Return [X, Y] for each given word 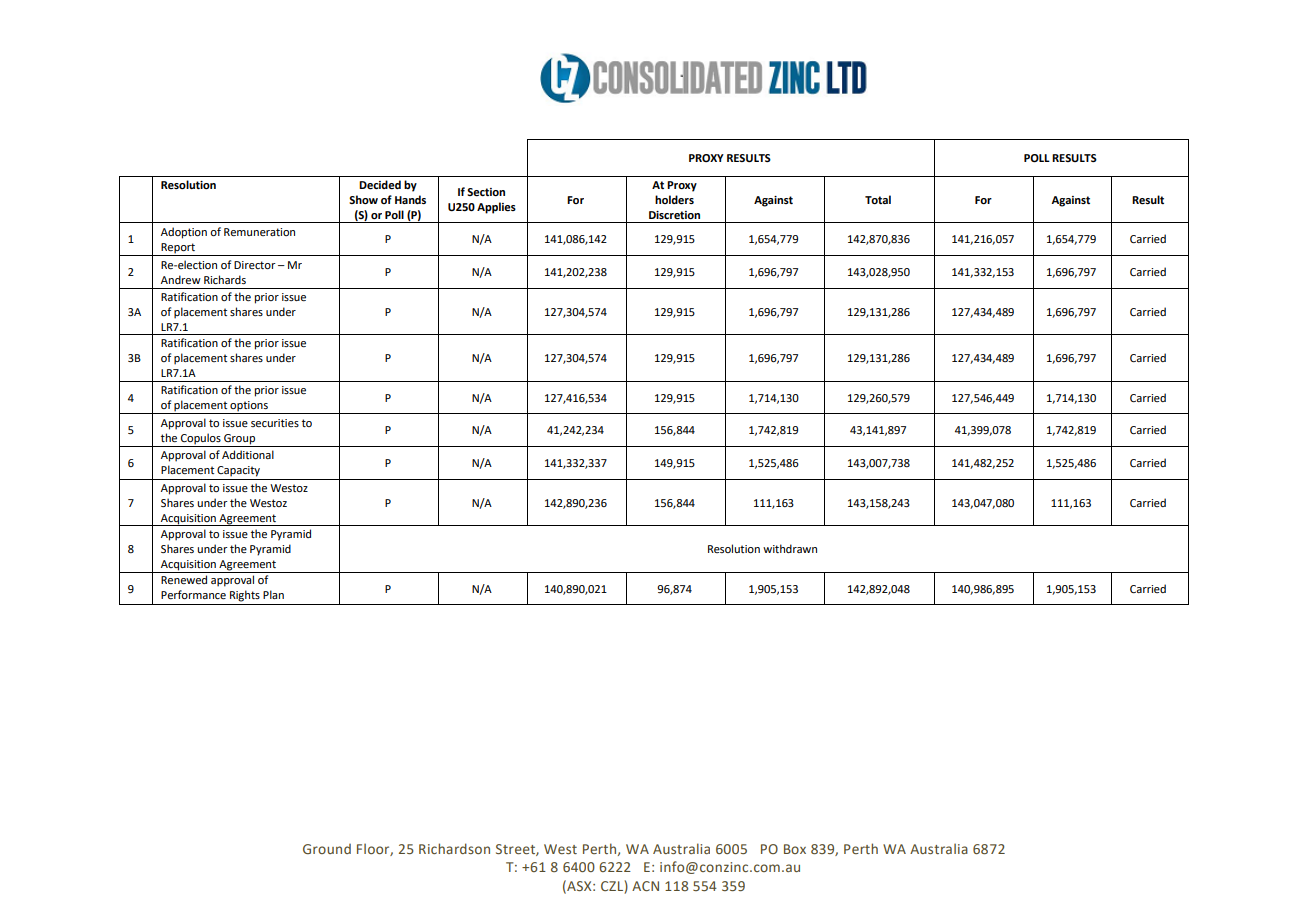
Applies [496, 208]
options [249, 407]
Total [878, 199]
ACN [645, 886]
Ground [327, 849]
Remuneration [259, 232]
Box [795, 849]
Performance [193, 594]
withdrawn [790, 548]
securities [275, 423]
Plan [273, 594]
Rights [245, 596]
